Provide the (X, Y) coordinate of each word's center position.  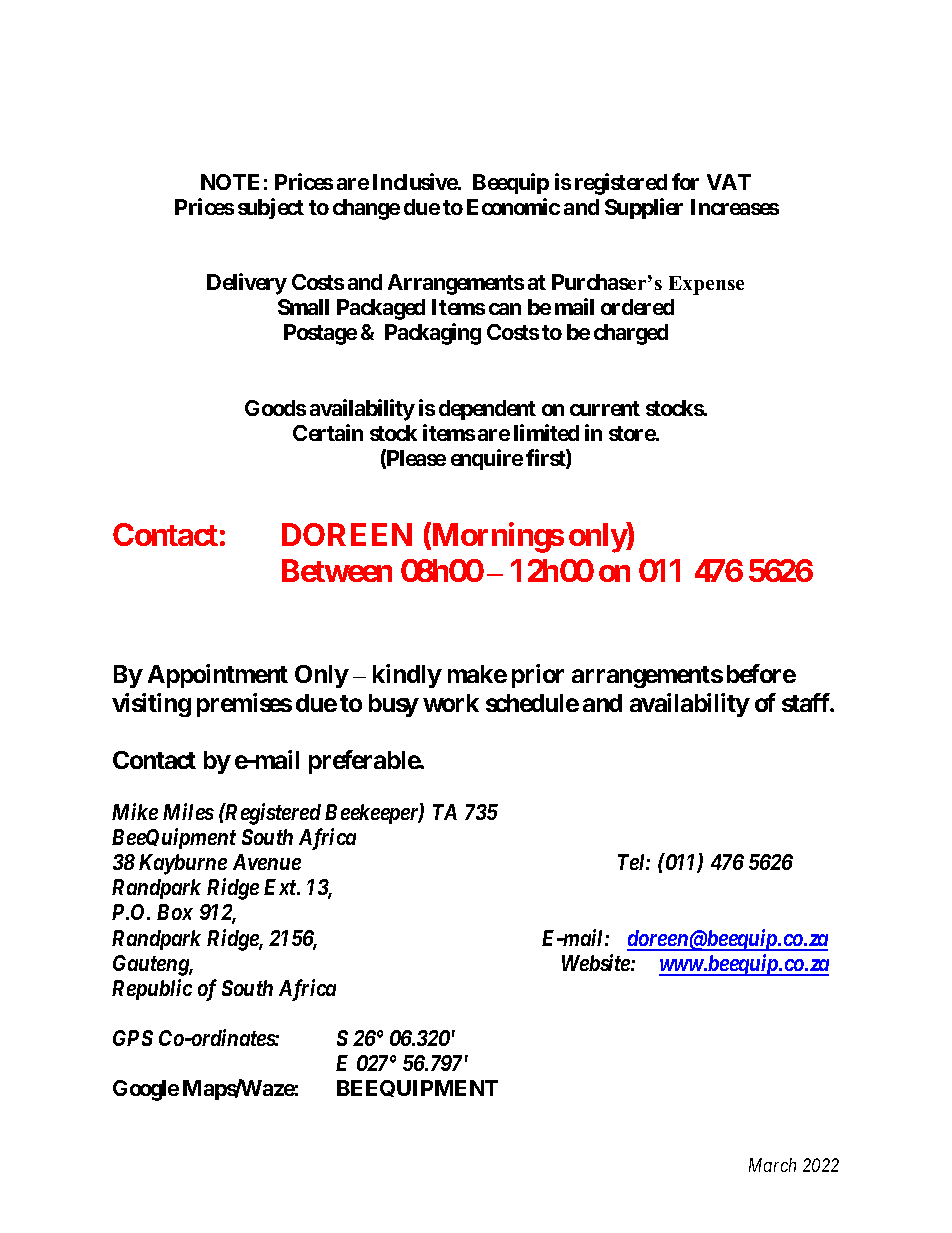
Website (597, 962)
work (451, 703)
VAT (729, 182)
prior (538, 676)
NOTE (230, 182)
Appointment (218, 676)
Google (146, 1090)
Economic (513, 206)
